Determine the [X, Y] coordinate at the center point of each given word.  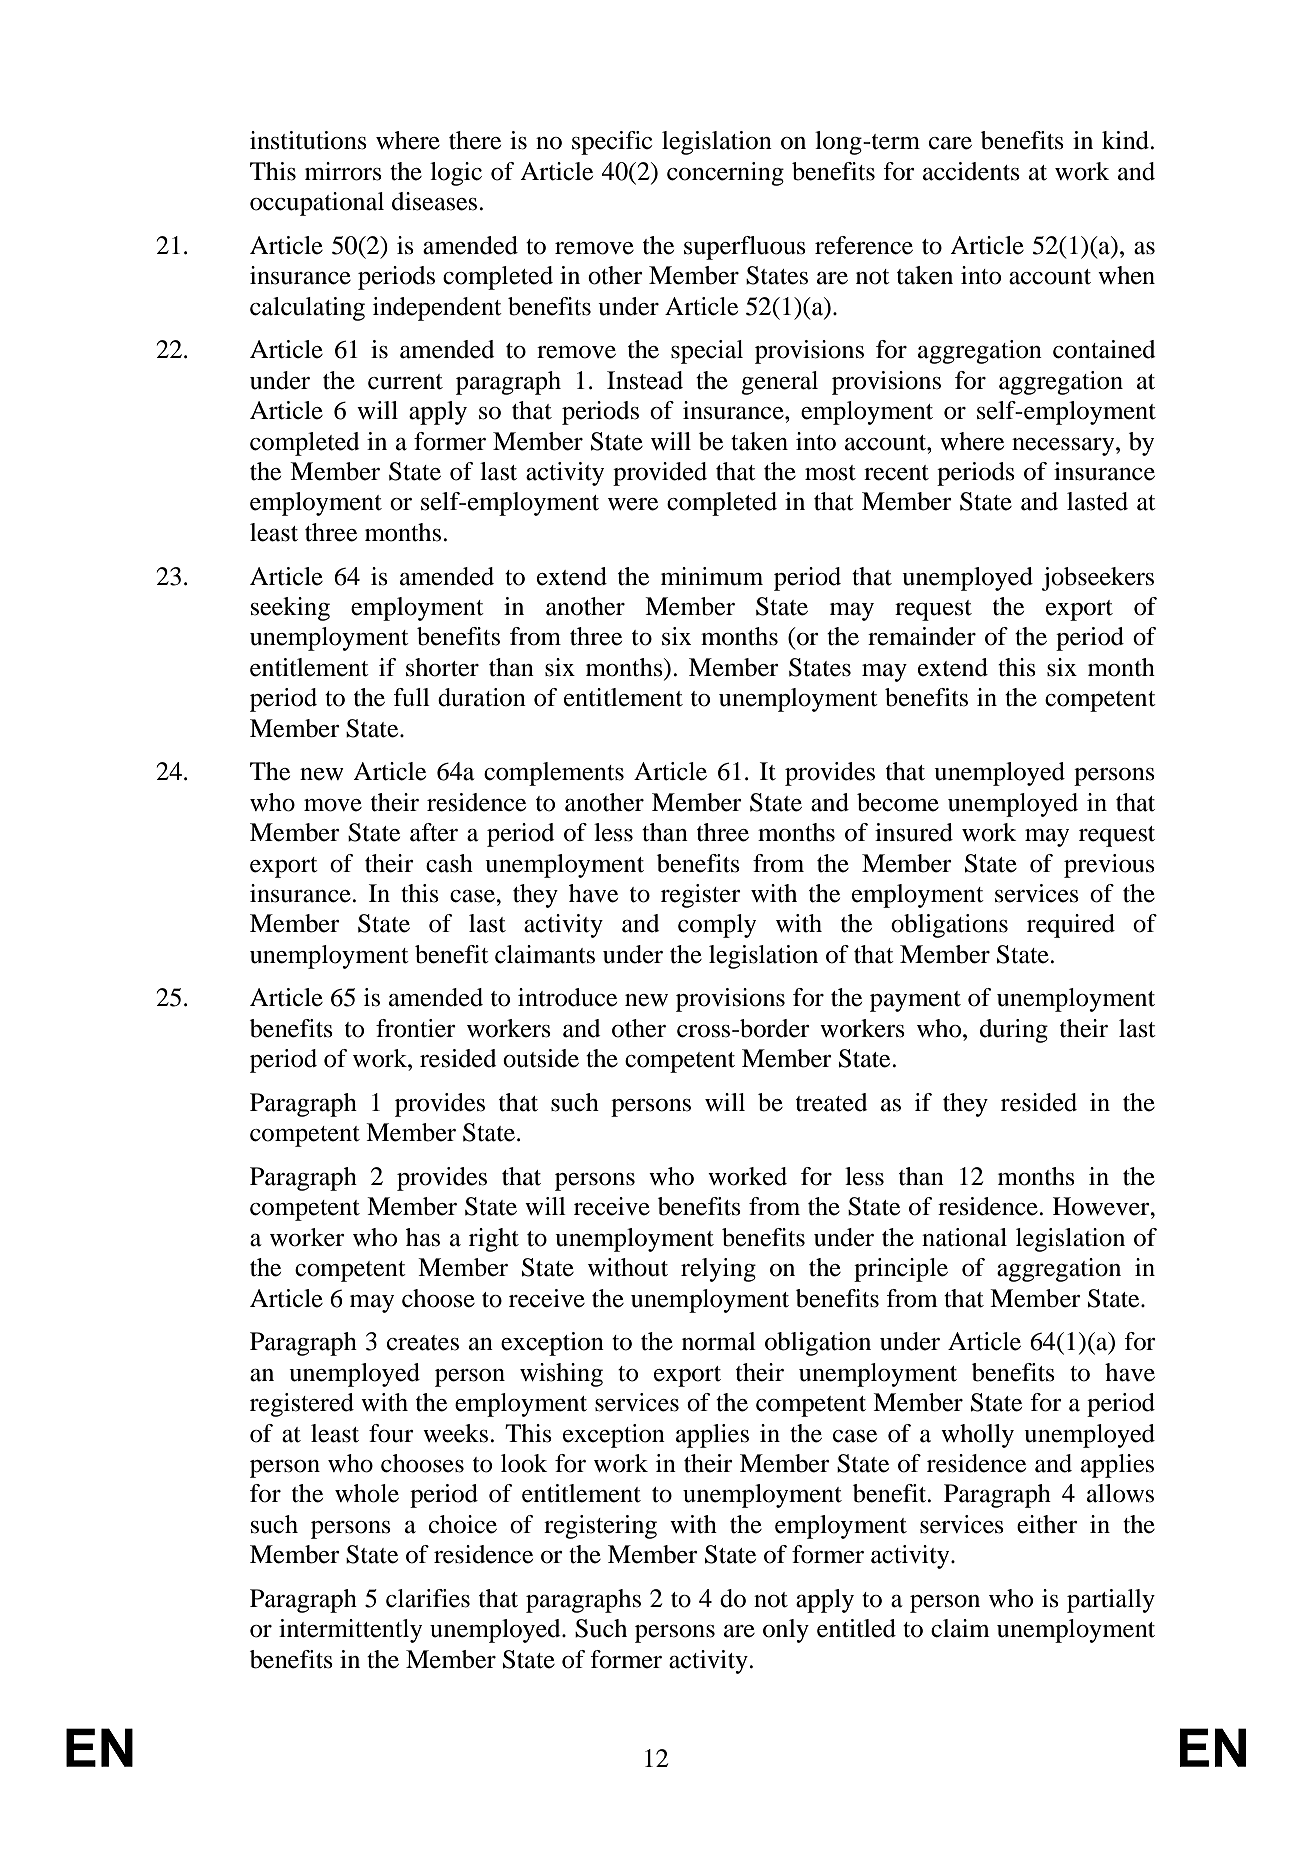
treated [831, 1102]
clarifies [428, 1598]
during [1014, 1031]
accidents [971, 171]
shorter [442, 667]
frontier [416, 1028]
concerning [725, 174]
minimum [712, 576]
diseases [434, 201]
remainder [922, 636]
